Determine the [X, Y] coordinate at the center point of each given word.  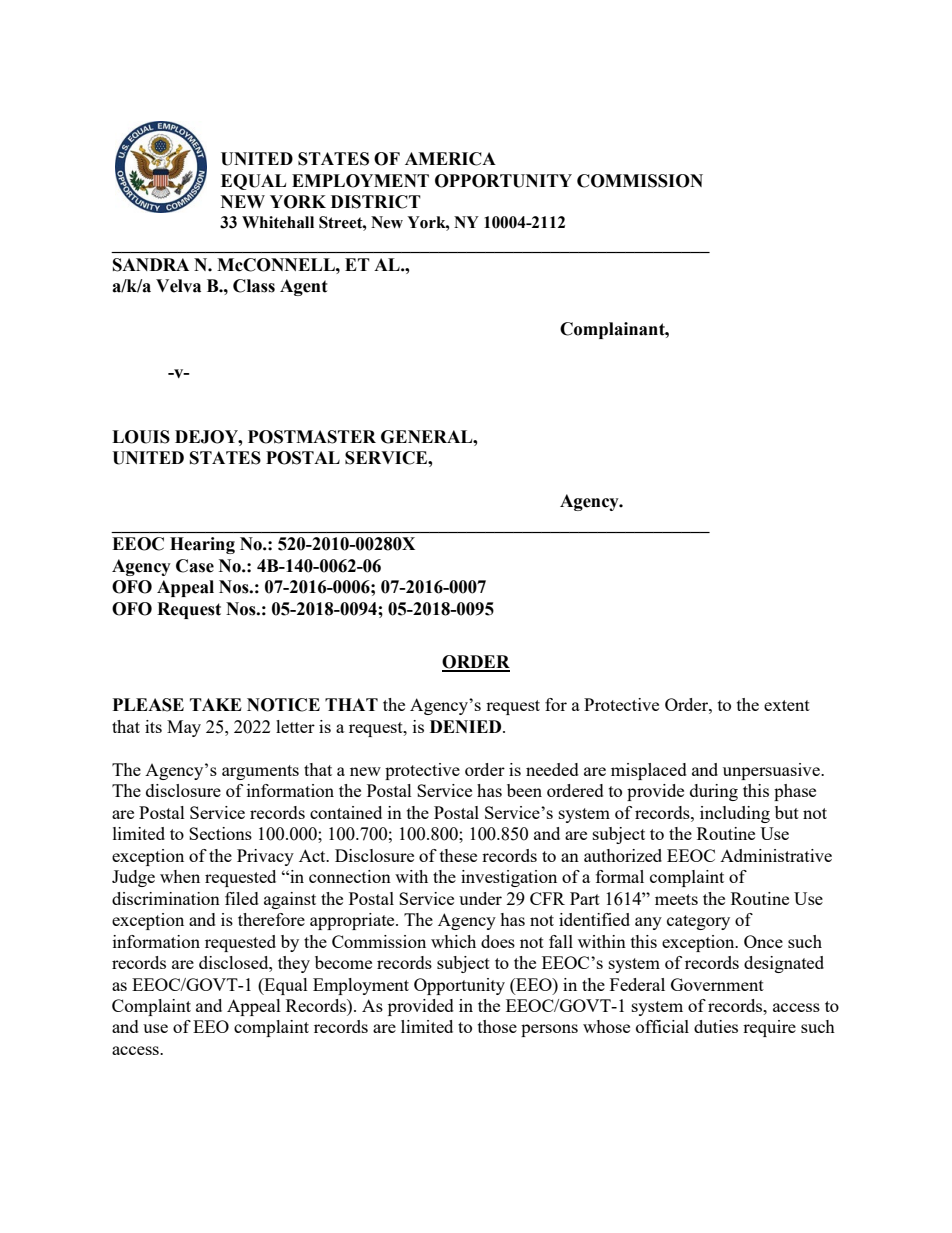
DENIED [467, 726]
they [294, 964]
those [497, 1026]
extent [787, 705]
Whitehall [278, 222]
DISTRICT [376, 202]
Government [717, 984]
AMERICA [450, 159]
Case [195, 566]
